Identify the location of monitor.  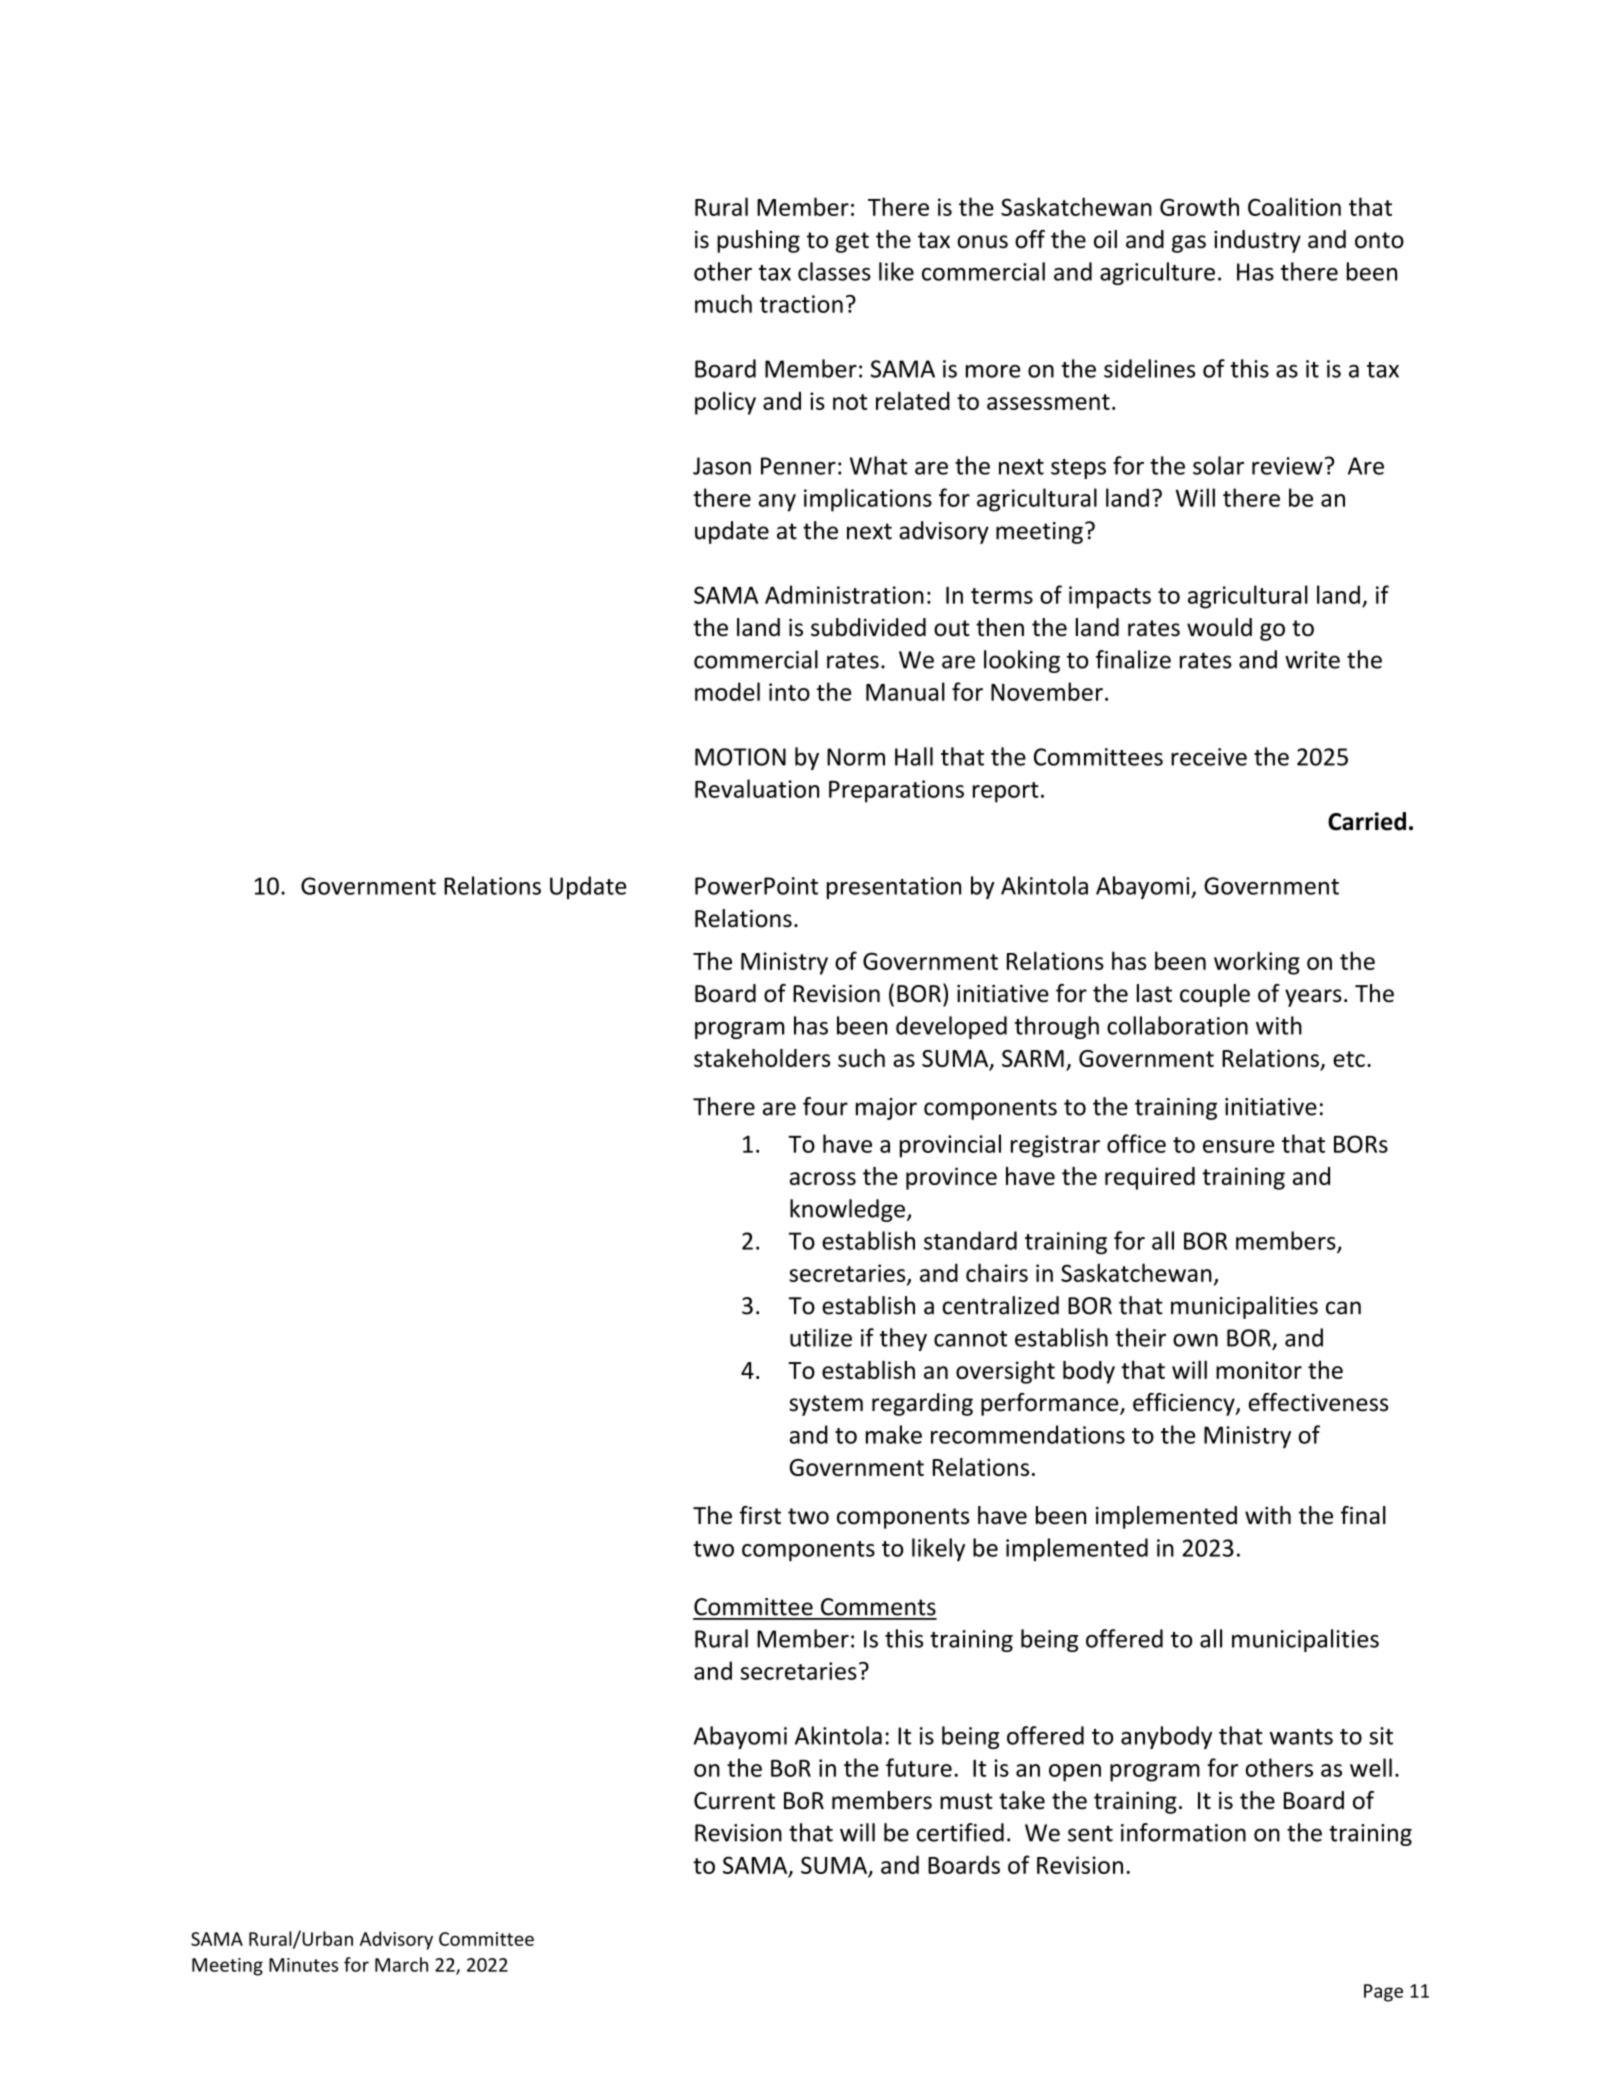
(1259, 1370).
